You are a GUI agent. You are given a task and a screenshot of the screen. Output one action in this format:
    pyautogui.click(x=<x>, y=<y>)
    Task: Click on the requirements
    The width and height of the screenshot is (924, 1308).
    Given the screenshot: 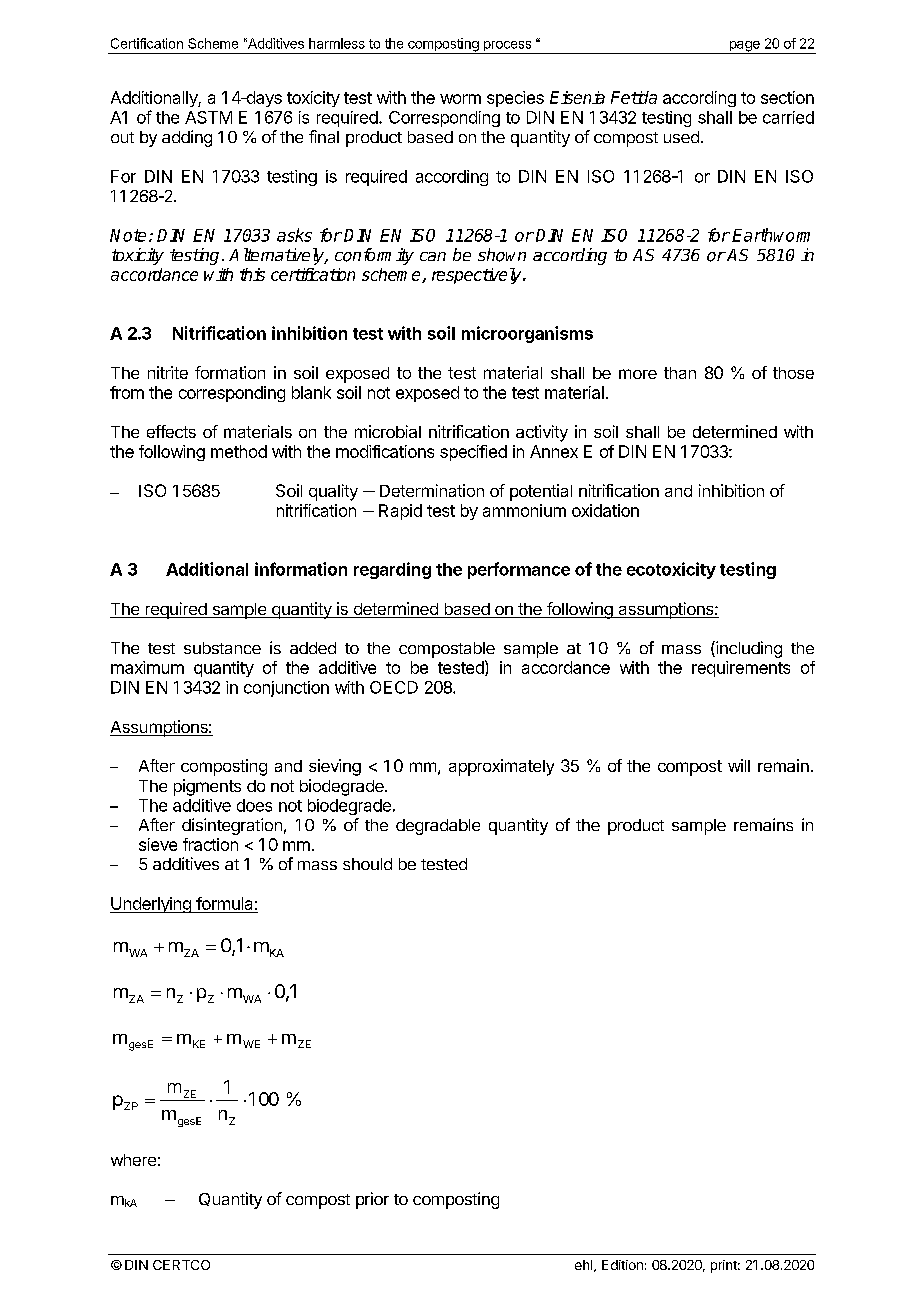 What is the action you would take?
    pyautogui.click(x=741, y=669)
